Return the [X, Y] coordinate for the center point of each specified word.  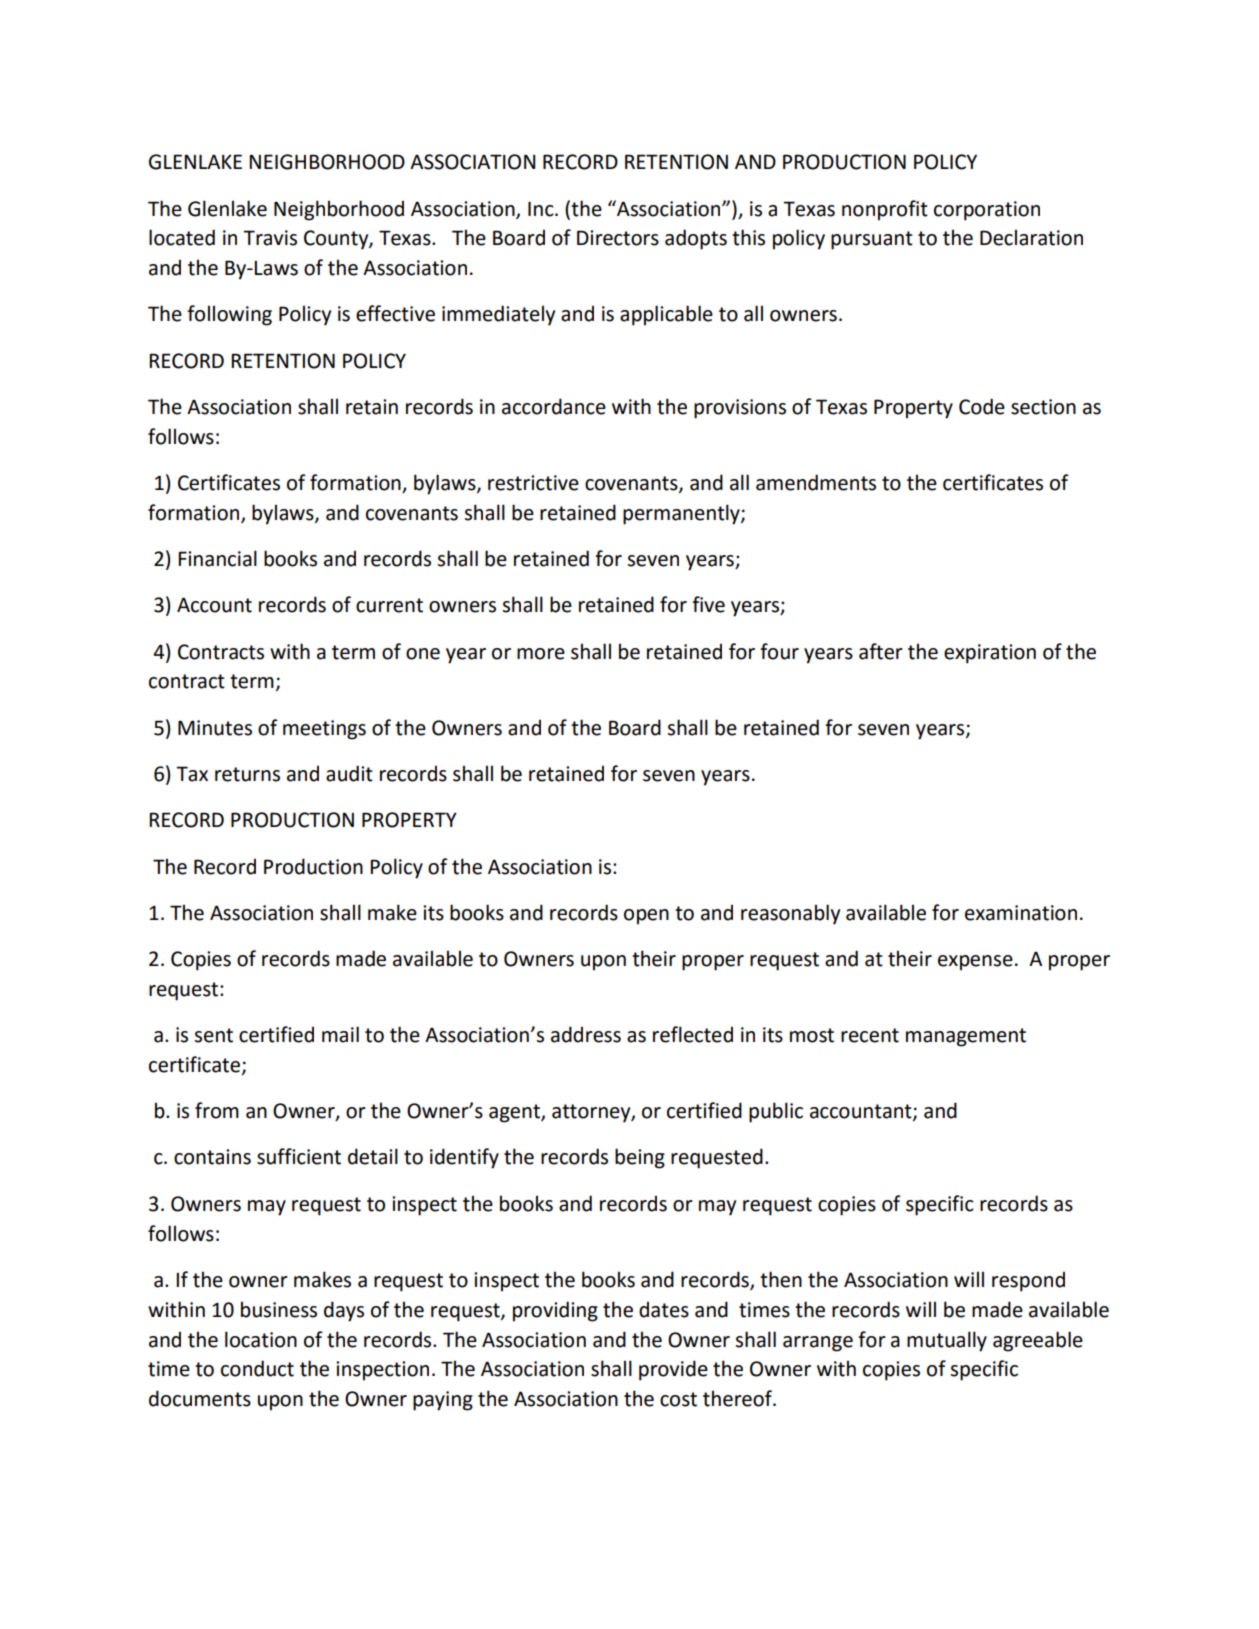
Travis [270, 238]
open [646, 917]
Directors [618, 238]
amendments [816, 482]
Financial [217, 558]
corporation [987, 211]
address [586, 1034]
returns [247, 774]
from [217, 1110]
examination [1021, 913]
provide [673, 1370]
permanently [682, 514]
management [966, 1037]
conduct [257, 1368]
